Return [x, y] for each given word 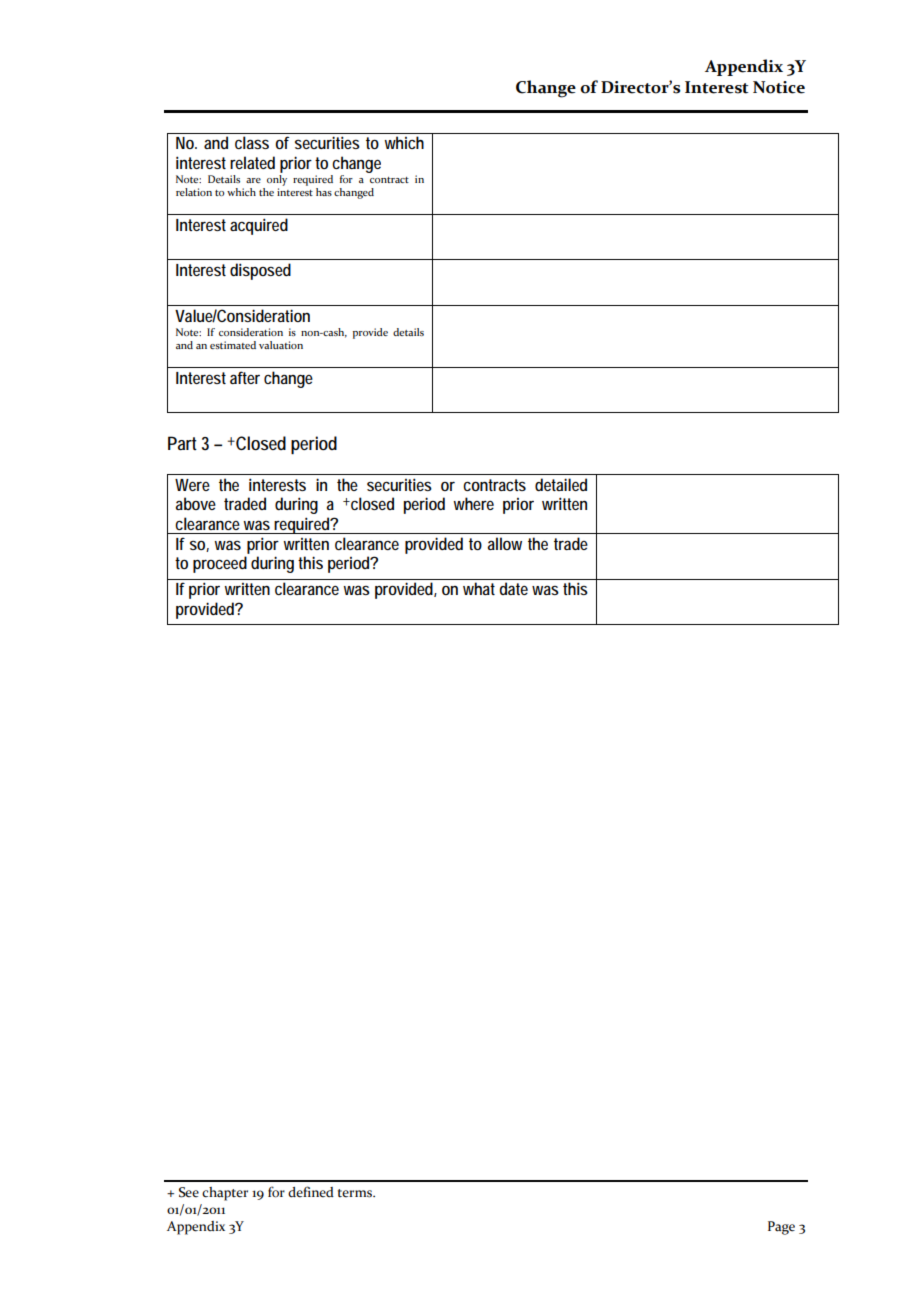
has [324, 192]
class [252, 142]
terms [356, 1193]
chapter [225, 1194]
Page [781, 1228]
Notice [779, 87]
